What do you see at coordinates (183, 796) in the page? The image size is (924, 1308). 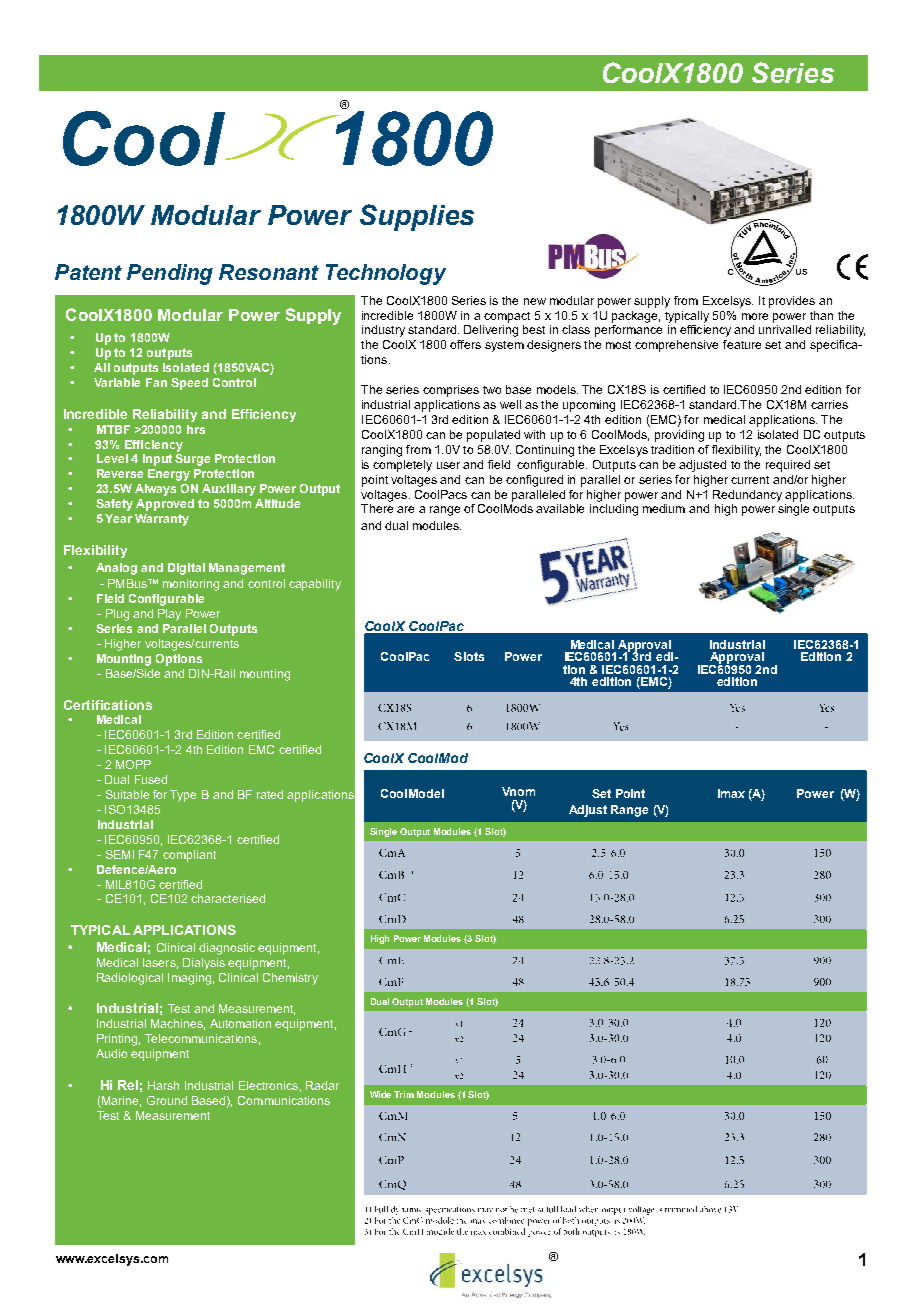 I see `Type` at bounding box center [183, 796].
